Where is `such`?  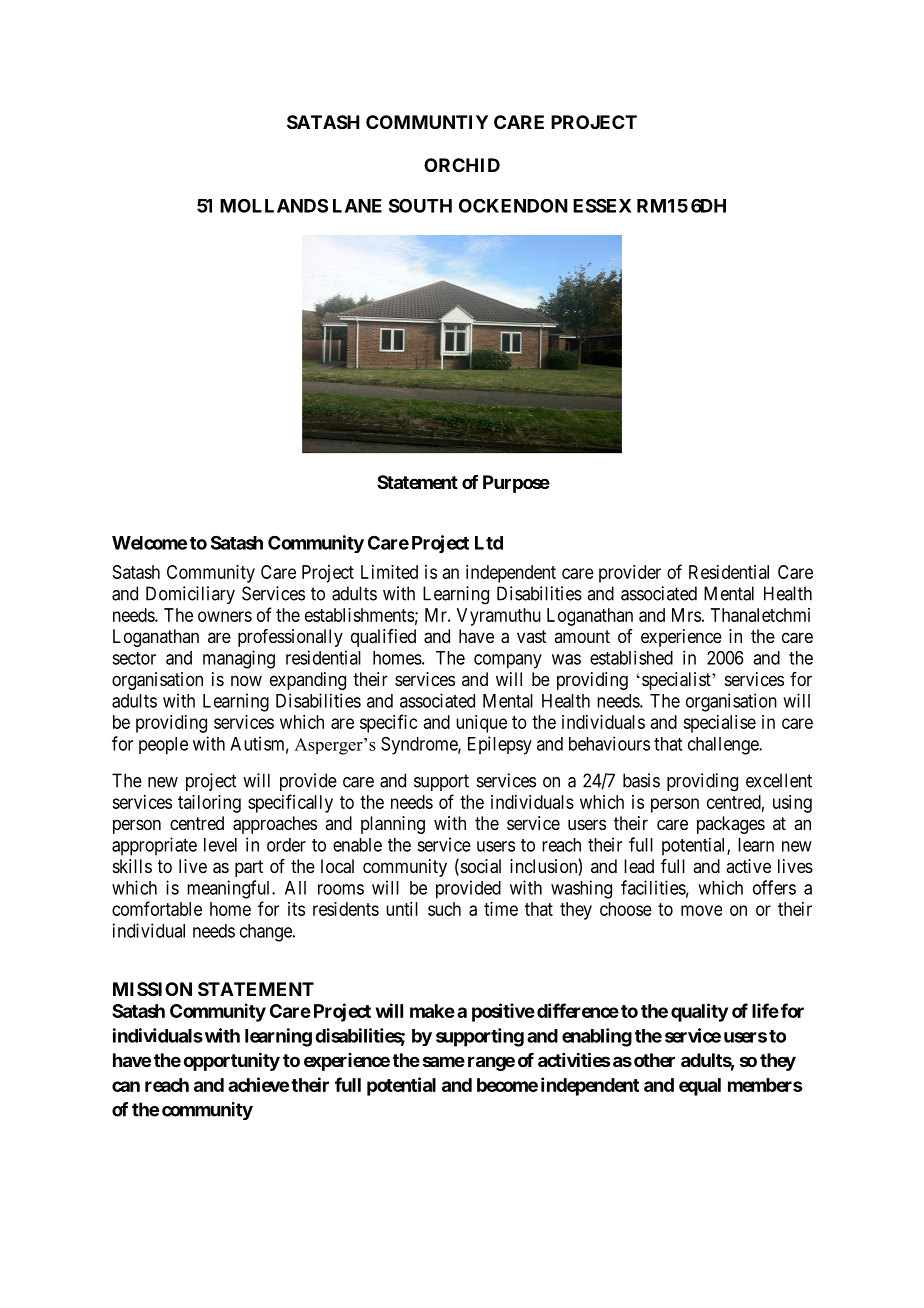 such is located at coordinates (444, 909).
